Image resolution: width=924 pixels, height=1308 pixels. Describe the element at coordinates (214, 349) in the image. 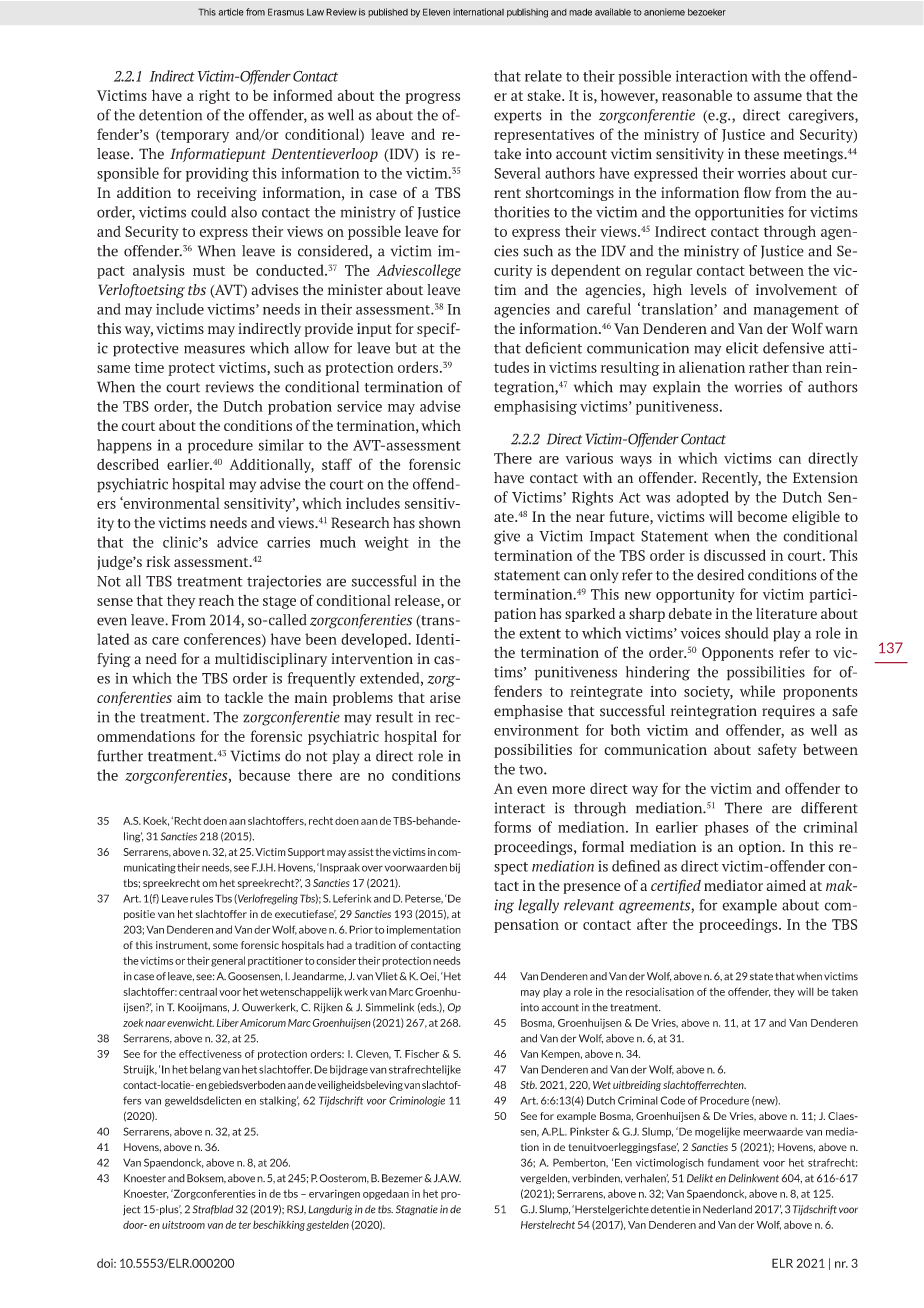

I see `measures` at that location.
